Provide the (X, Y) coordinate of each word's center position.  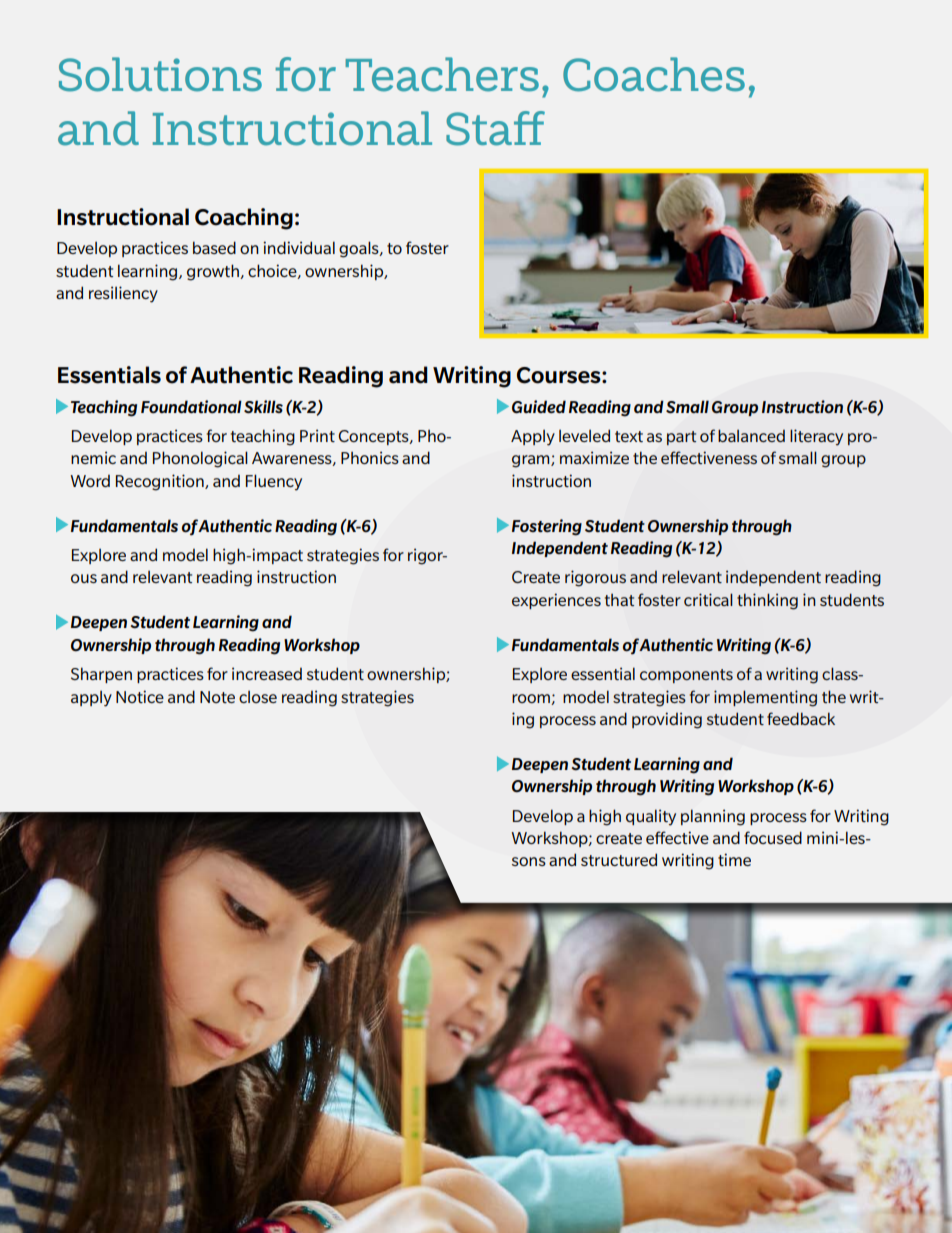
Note (217, 697)
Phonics (370, 457)
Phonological (200, 459)
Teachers (442, 74)
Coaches (654, 74)
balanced (751, 435)
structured (619, 859)
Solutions (160, 74)
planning (713, 817)
